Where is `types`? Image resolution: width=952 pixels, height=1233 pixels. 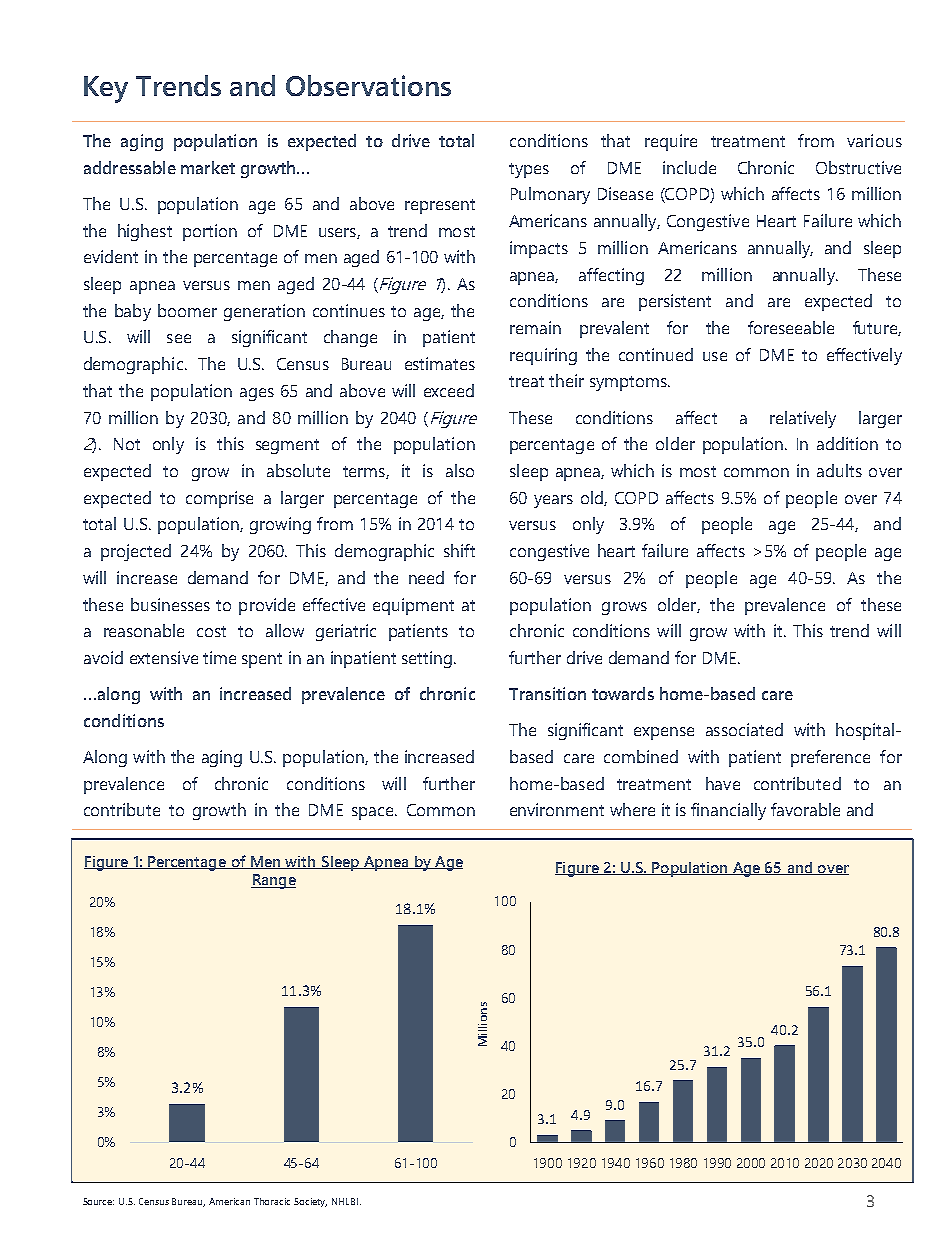 types is located at coordinates (529, 170).
